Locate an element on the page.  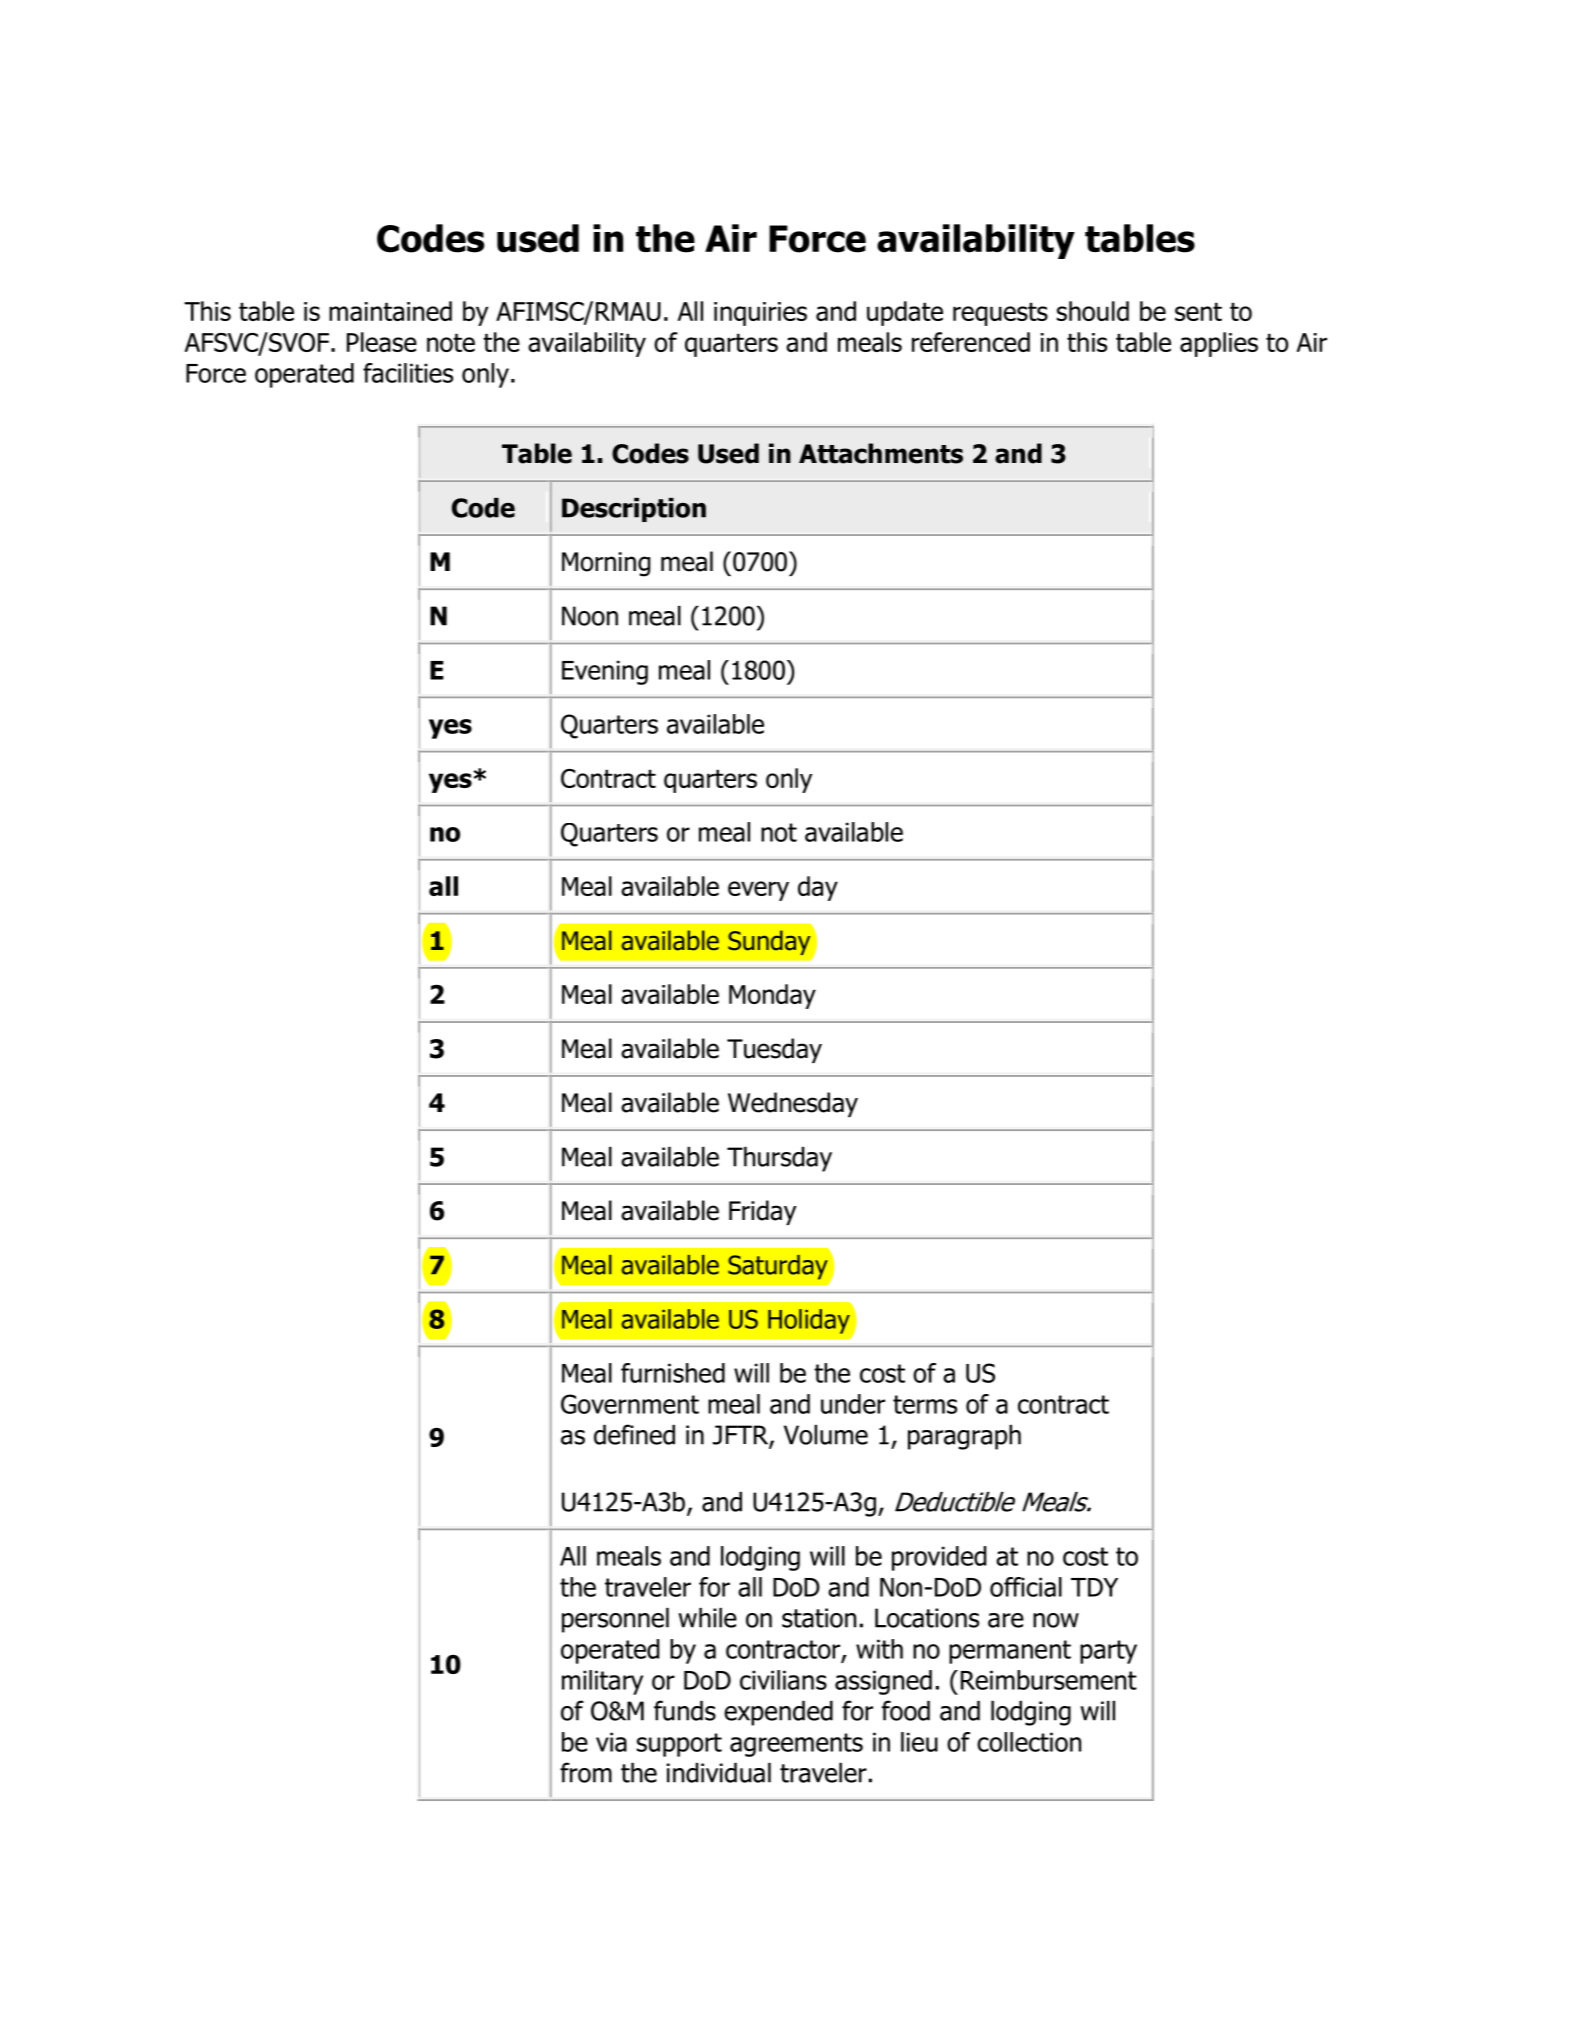
Volume is located at coordinates (826, 1435).
